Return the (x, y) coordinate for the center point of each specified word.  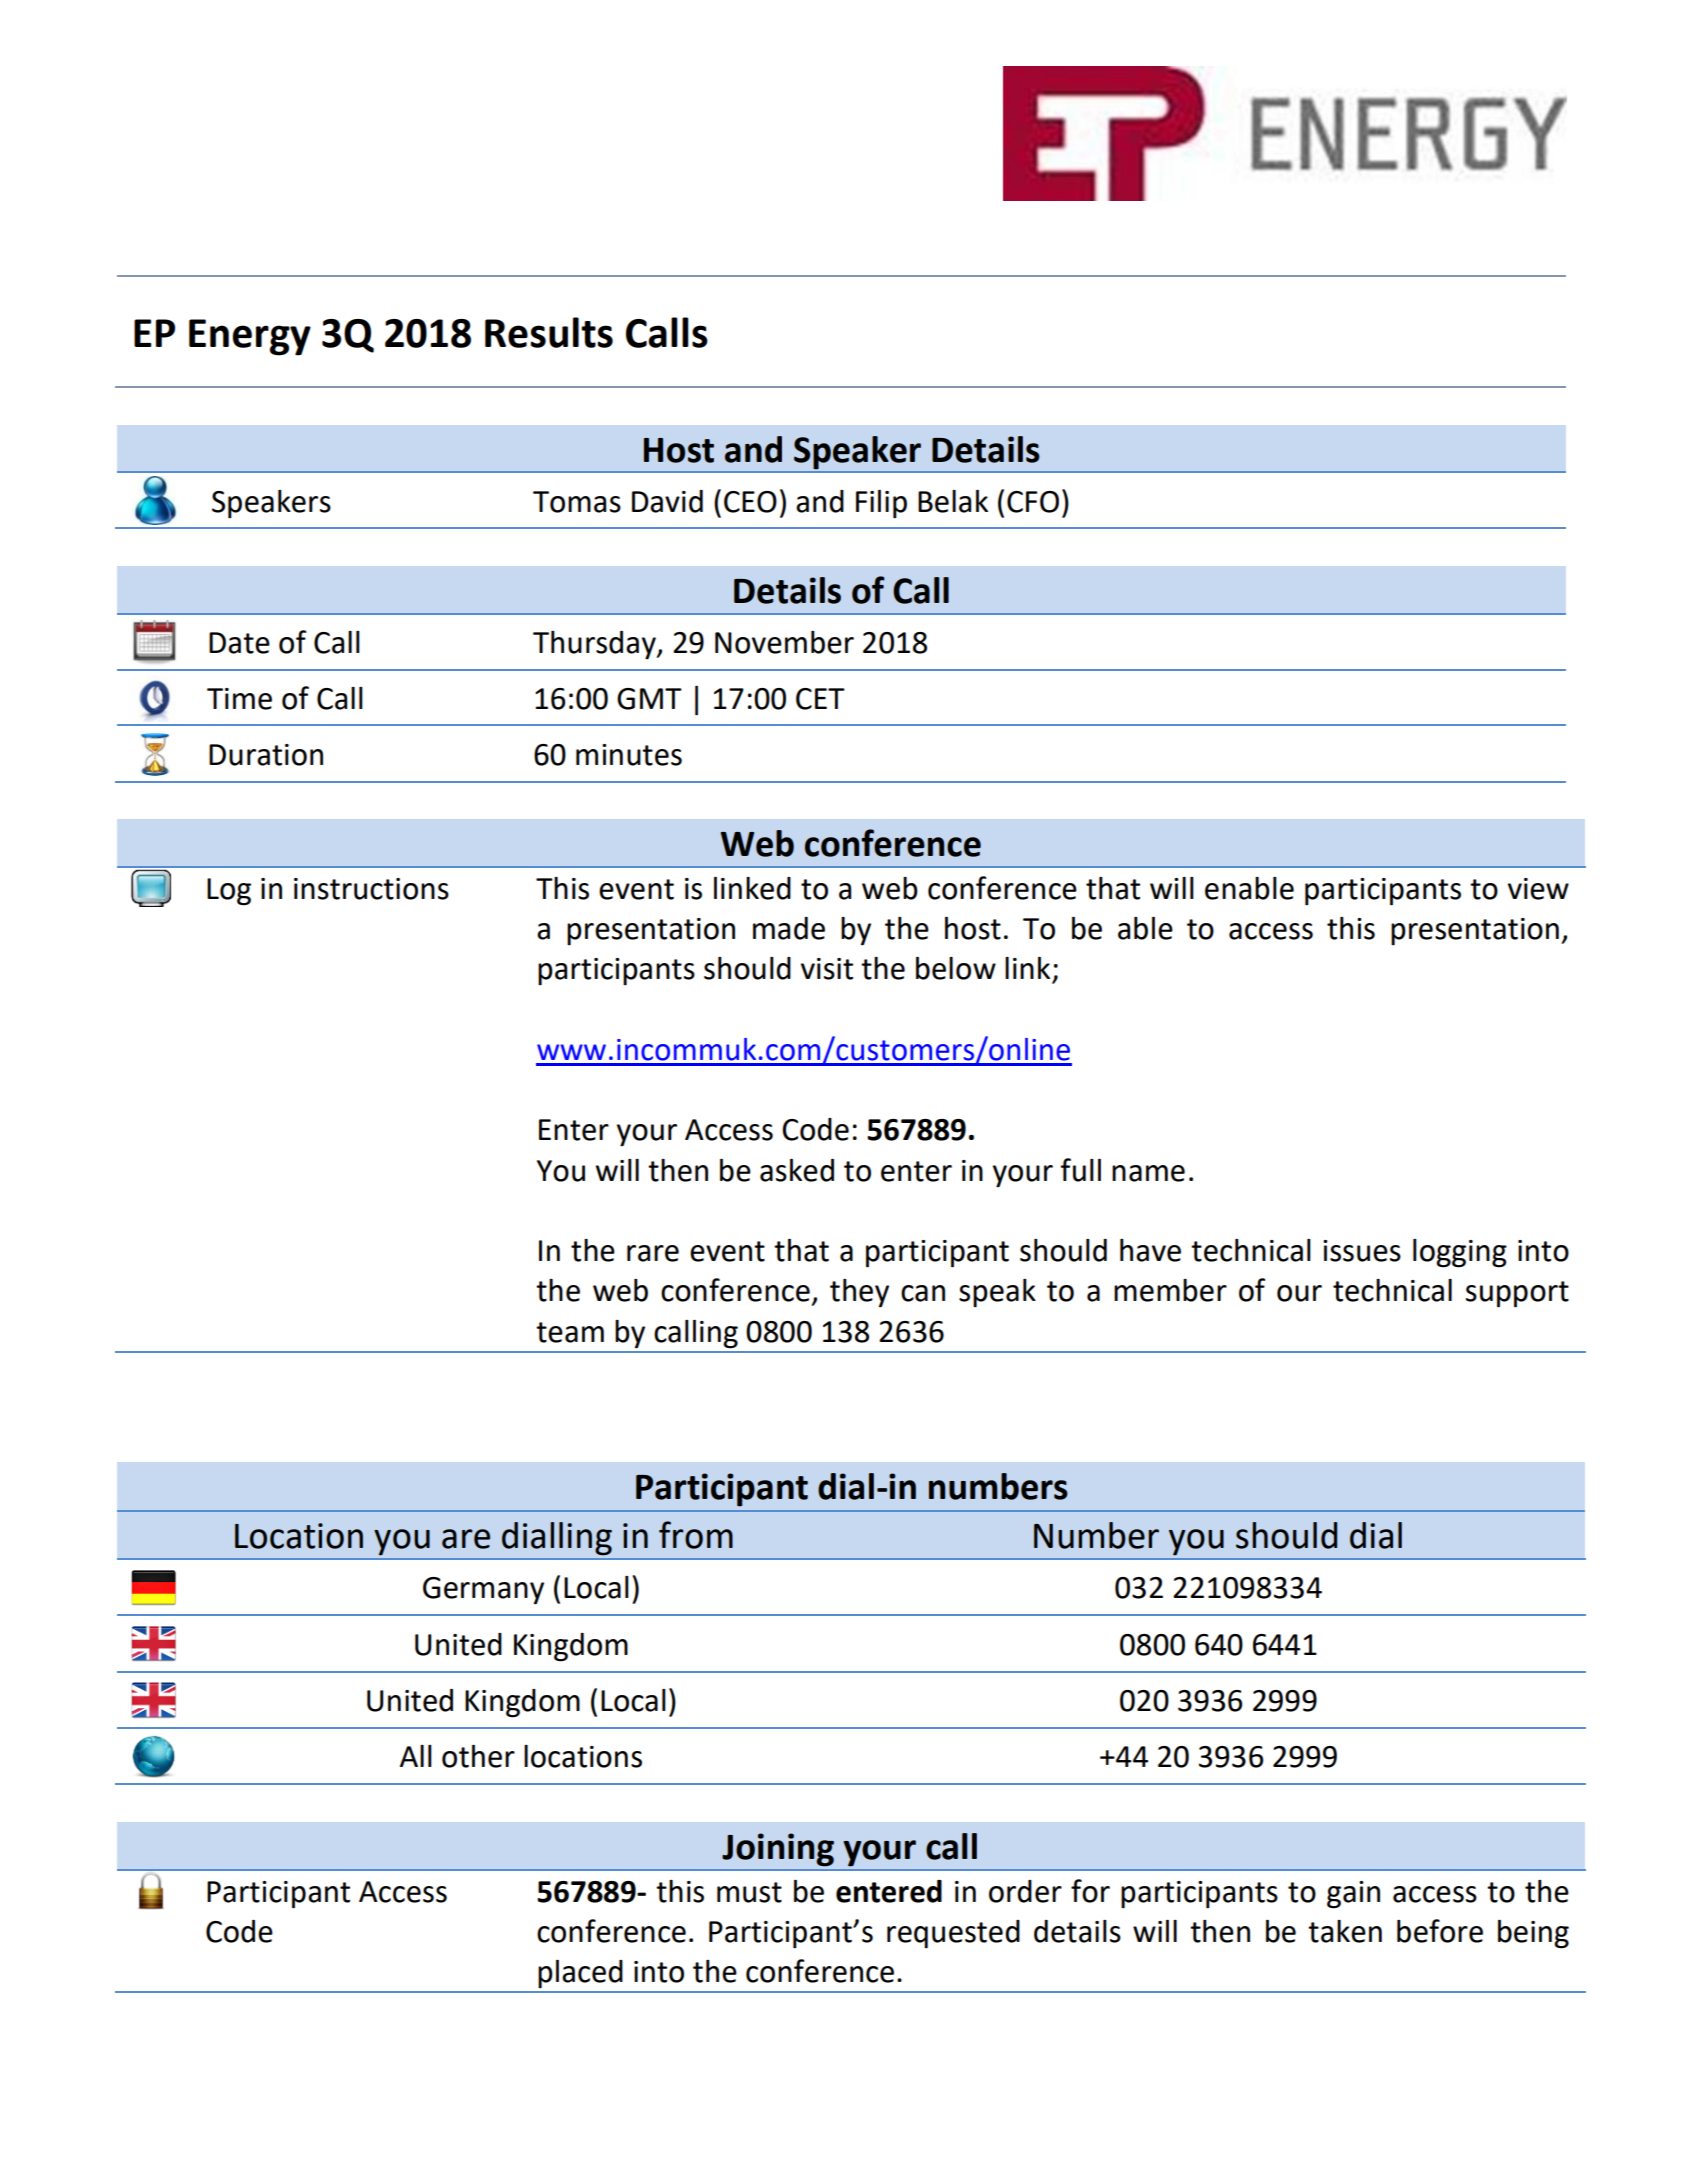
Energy (250, 337)
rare (653, 1253)
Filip (881, 504)
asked (797, 1170)
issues (1362, 1251)
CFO (1033, 502)
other (478, 1756)
